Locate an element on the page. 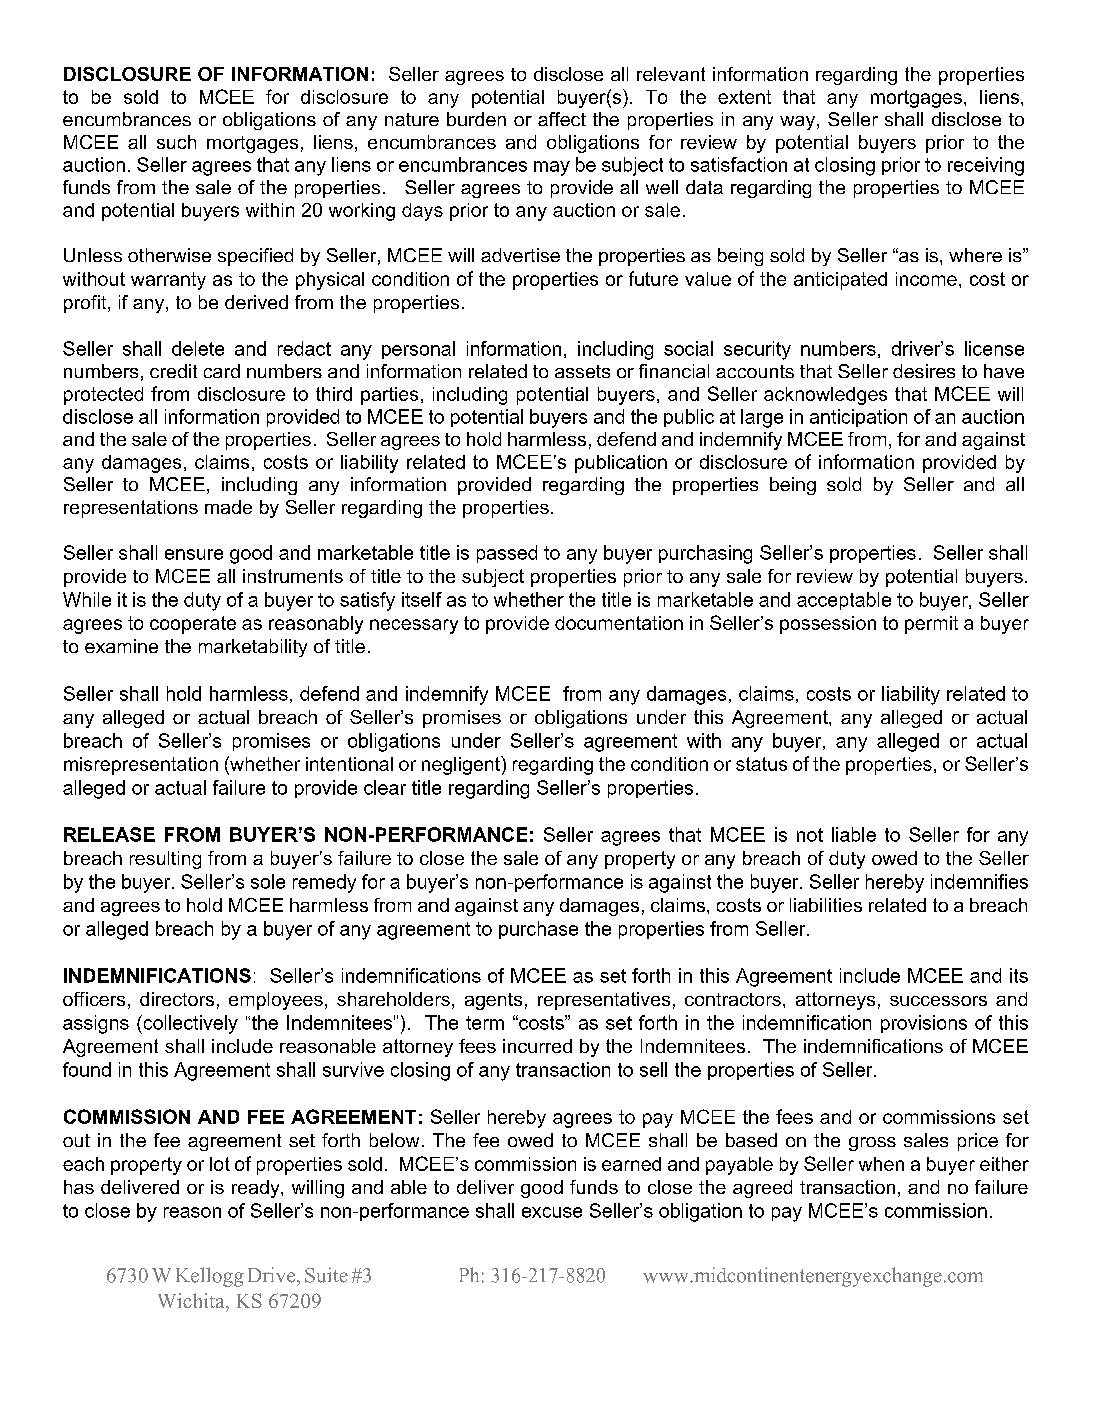  made is located at coordinates (228, 507).
